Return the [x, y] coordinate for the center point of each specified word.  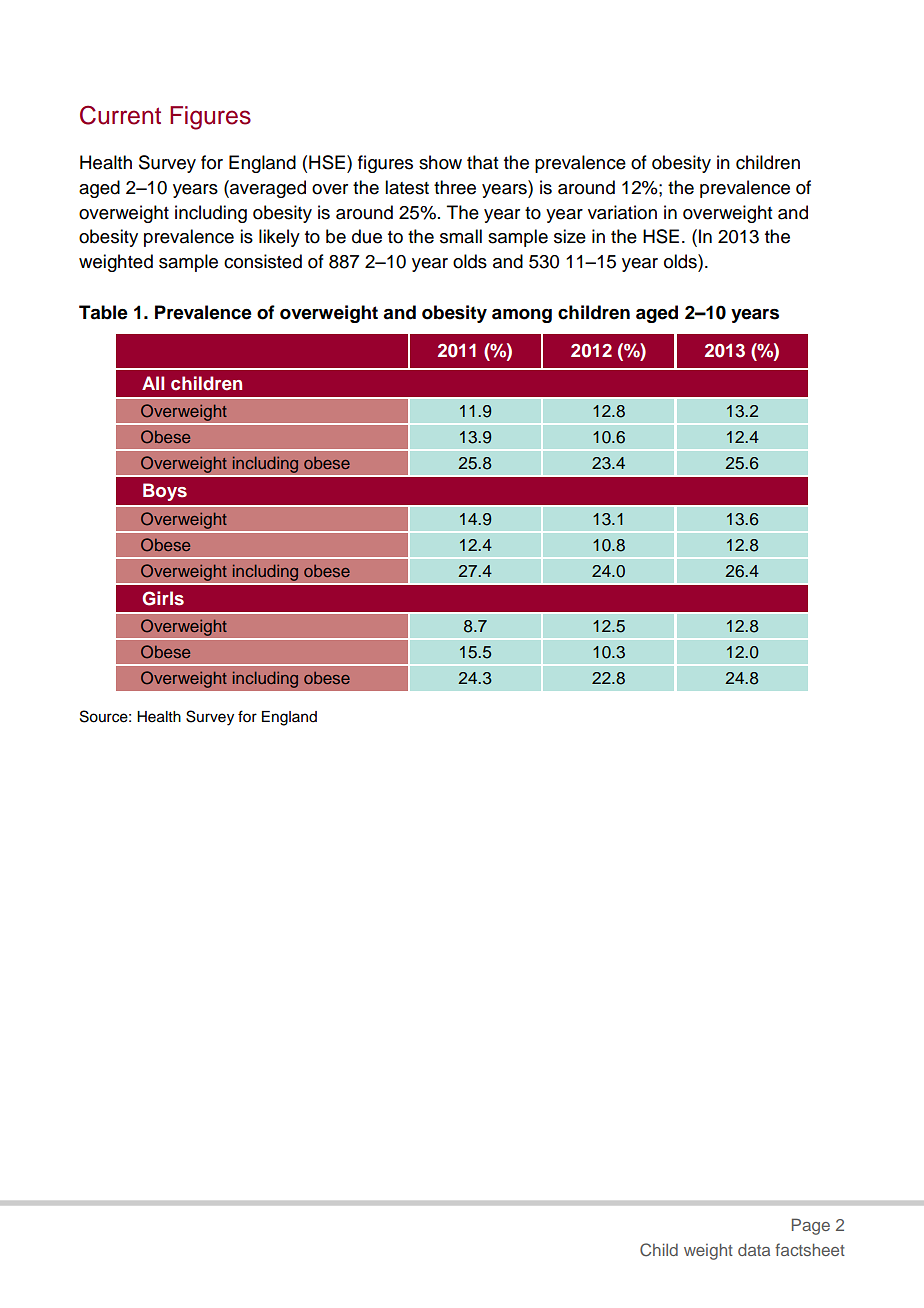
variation [622, 212]
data [754, 1249]
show [440, 162]
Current [120, 115]
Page [811, 1226]
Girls [163, 598]
